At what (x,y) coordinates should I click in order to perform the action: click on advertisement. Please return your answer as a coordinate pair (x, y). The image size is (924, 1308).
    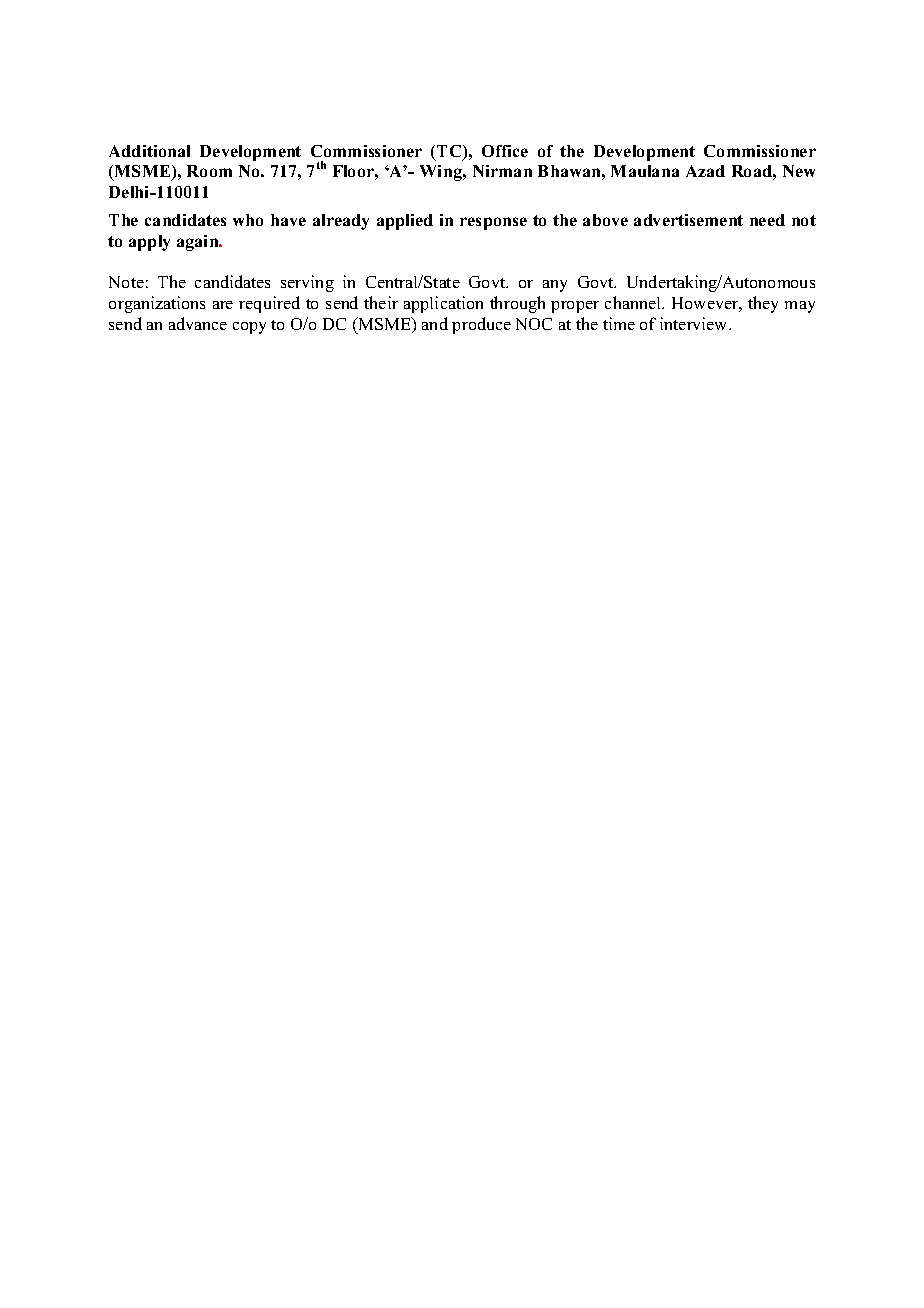
    Looking at the image, I should click on (688, 220).
